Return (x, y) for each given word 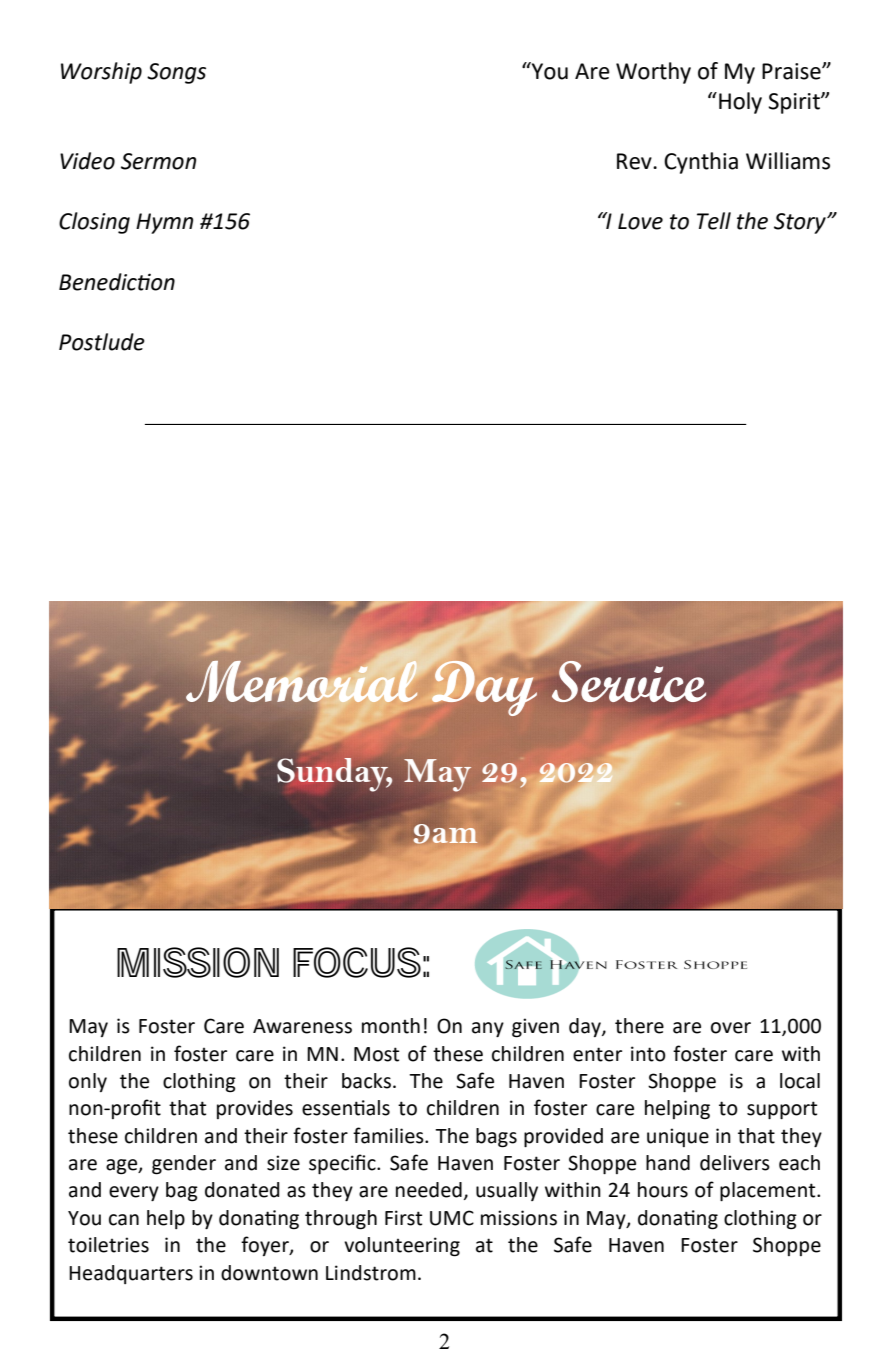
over (731, 1028)
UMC (452, 1218)
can (124, 1220)
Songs (176, 73)
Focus (357, 962)
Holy (740, 103)
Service (629, 681)
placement (769, 1191)
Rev (635, 161)
